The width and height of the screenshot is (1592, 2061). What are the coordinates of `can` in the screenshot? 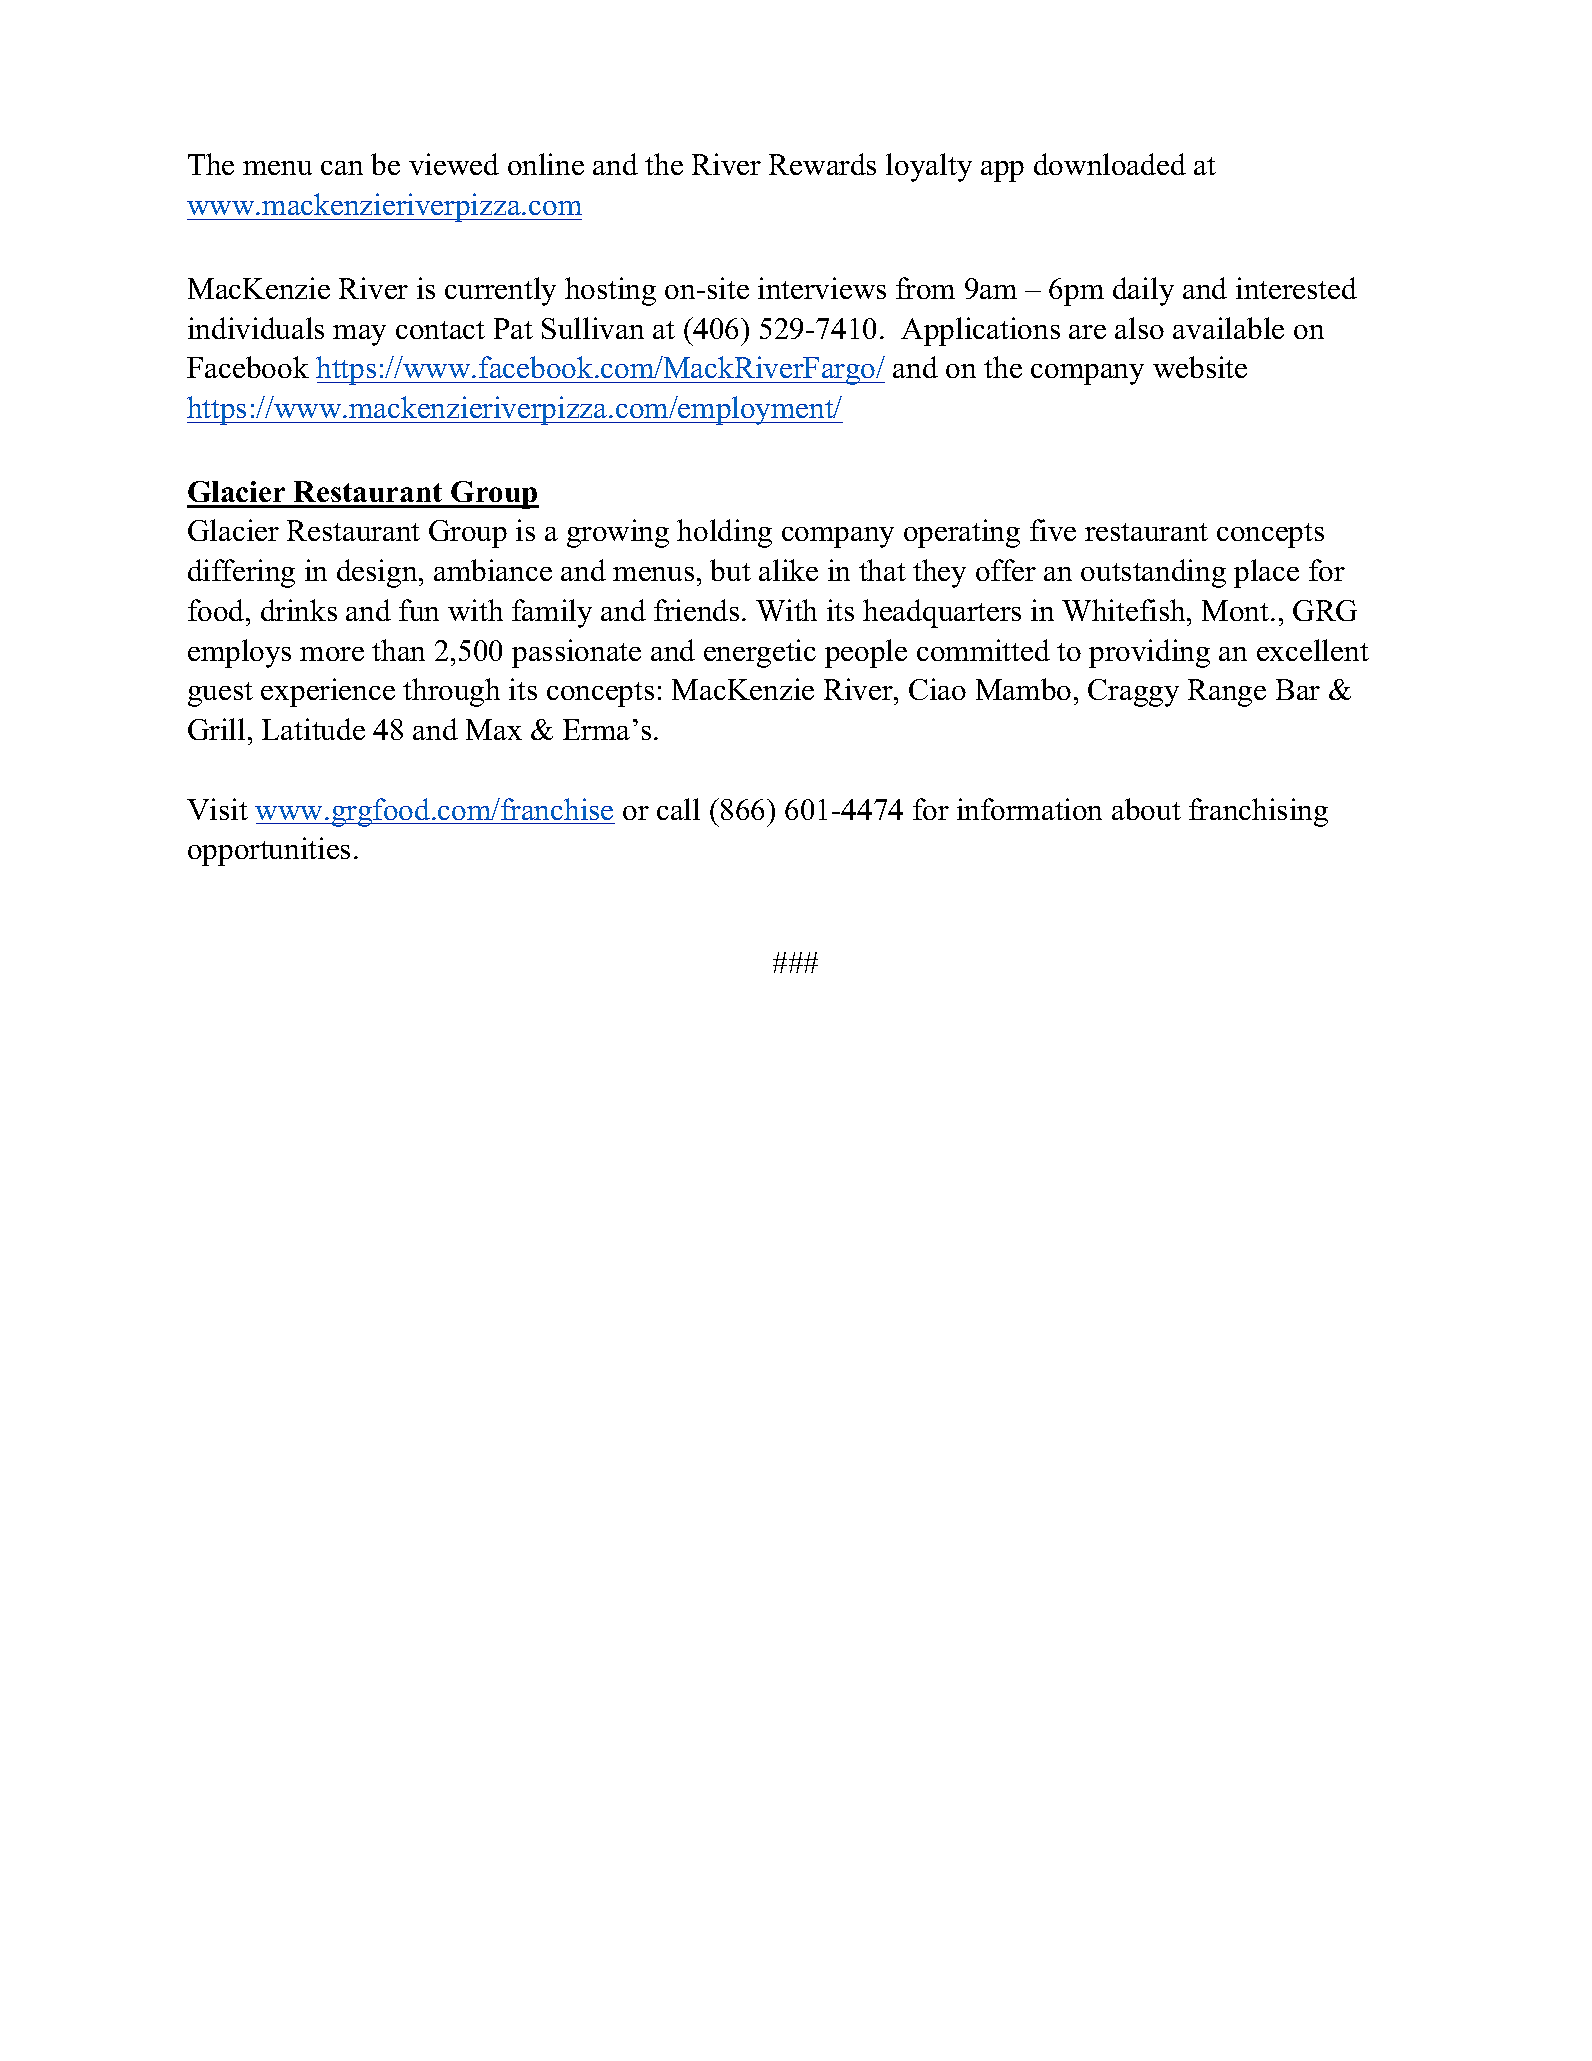 It's located at (342, 168).
